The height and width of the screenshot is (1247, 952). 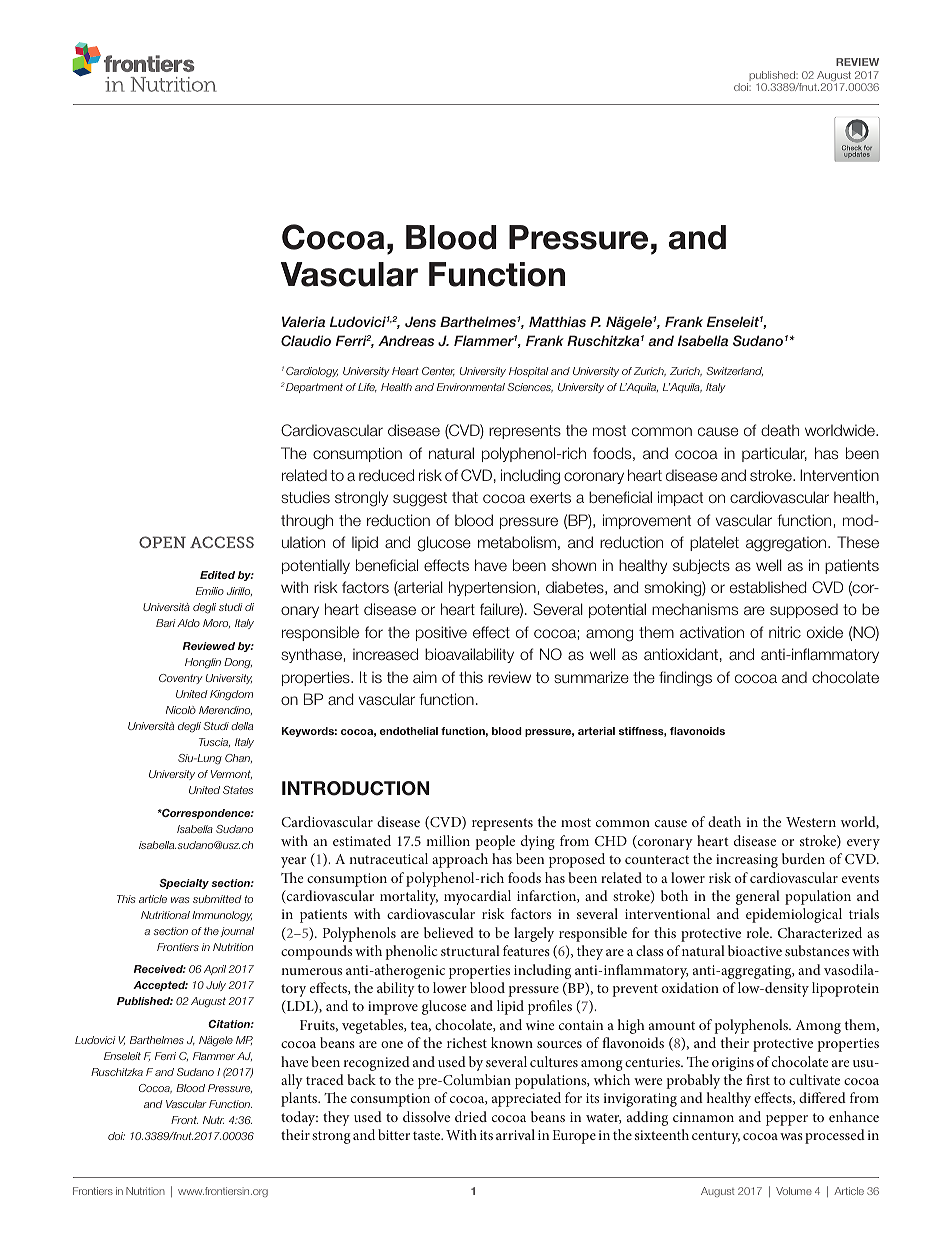 I want to click on plants, so click(x=300, y=1099).
